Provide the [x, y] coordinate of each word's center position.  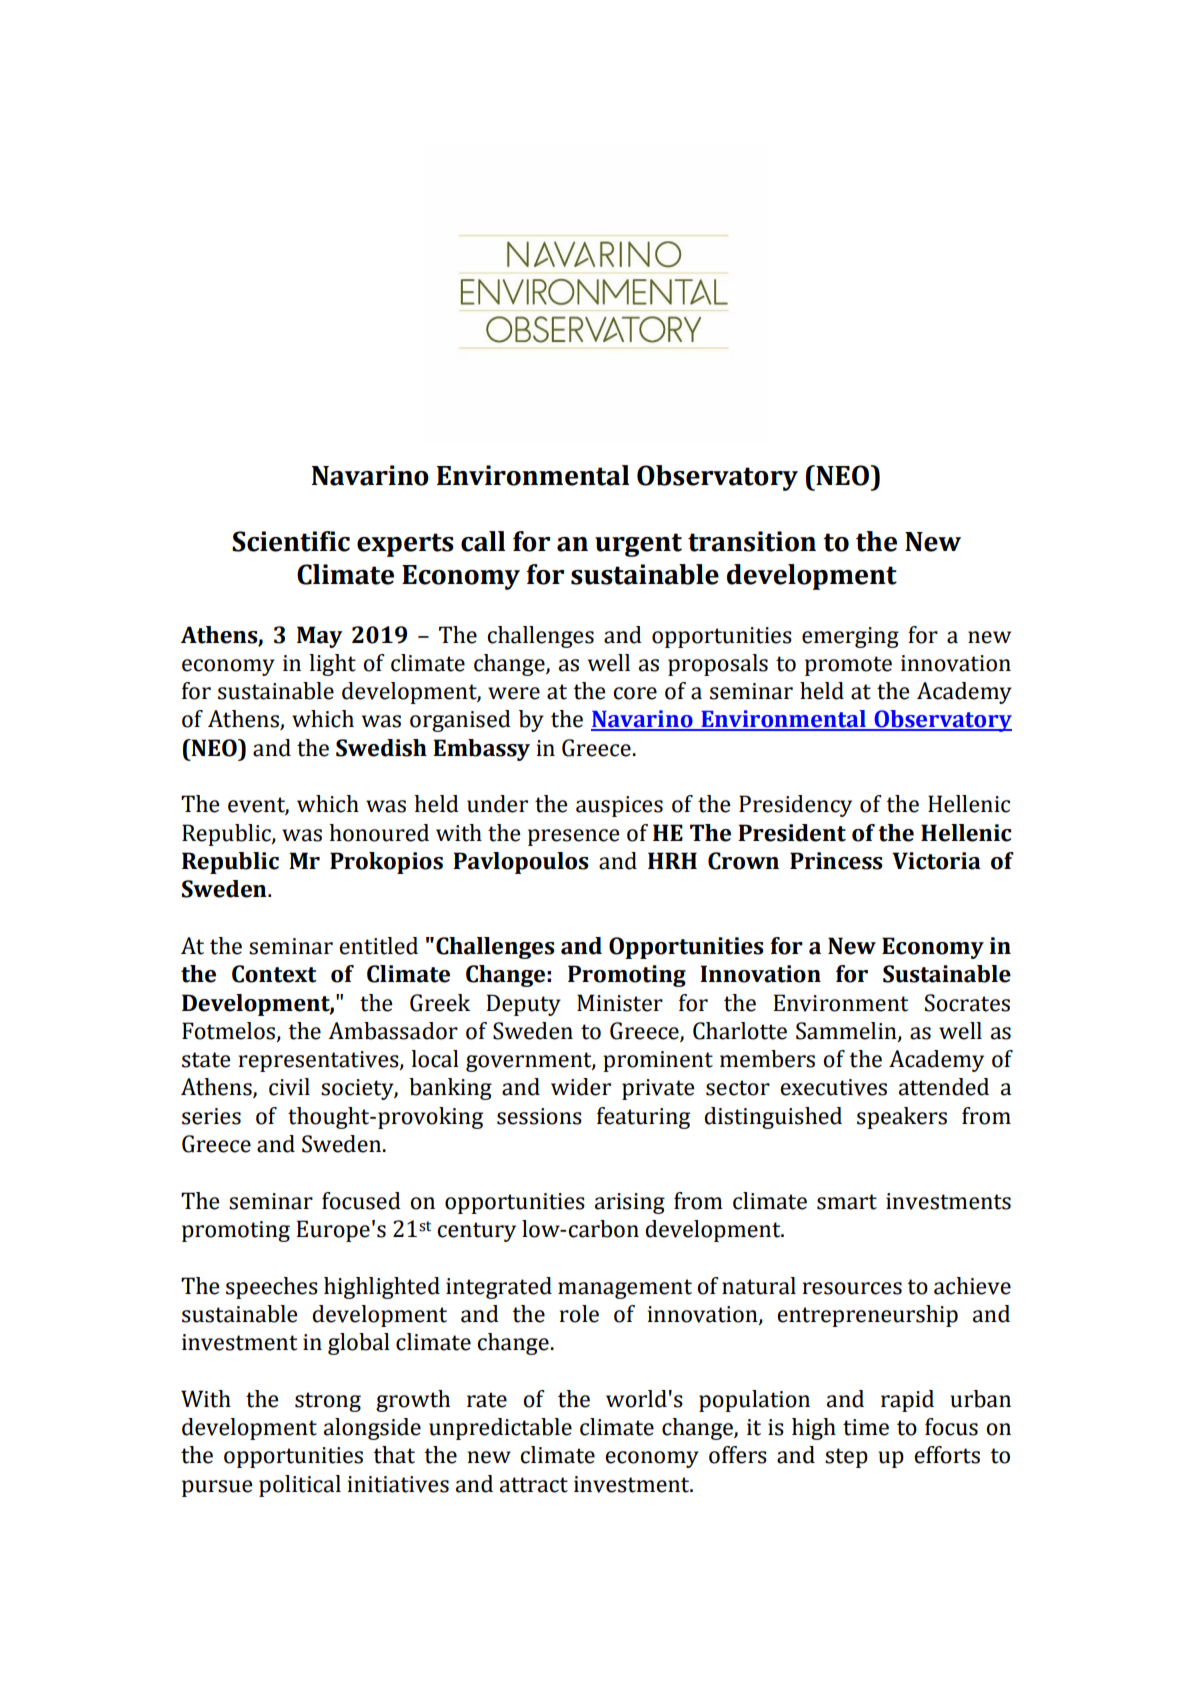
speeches [272, 1288]
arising [630, 1203]
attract [534, 1485]
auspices [619, 806]
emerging [850, 637]
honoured [379, 833]
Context [274, 974]
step [846, 1458]
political [300, 1486]
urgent [638, 545]
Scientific [291, 541]
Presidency [795, 806]
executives [833, 1087]
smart [847, 1202]
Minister [620, 1003]
